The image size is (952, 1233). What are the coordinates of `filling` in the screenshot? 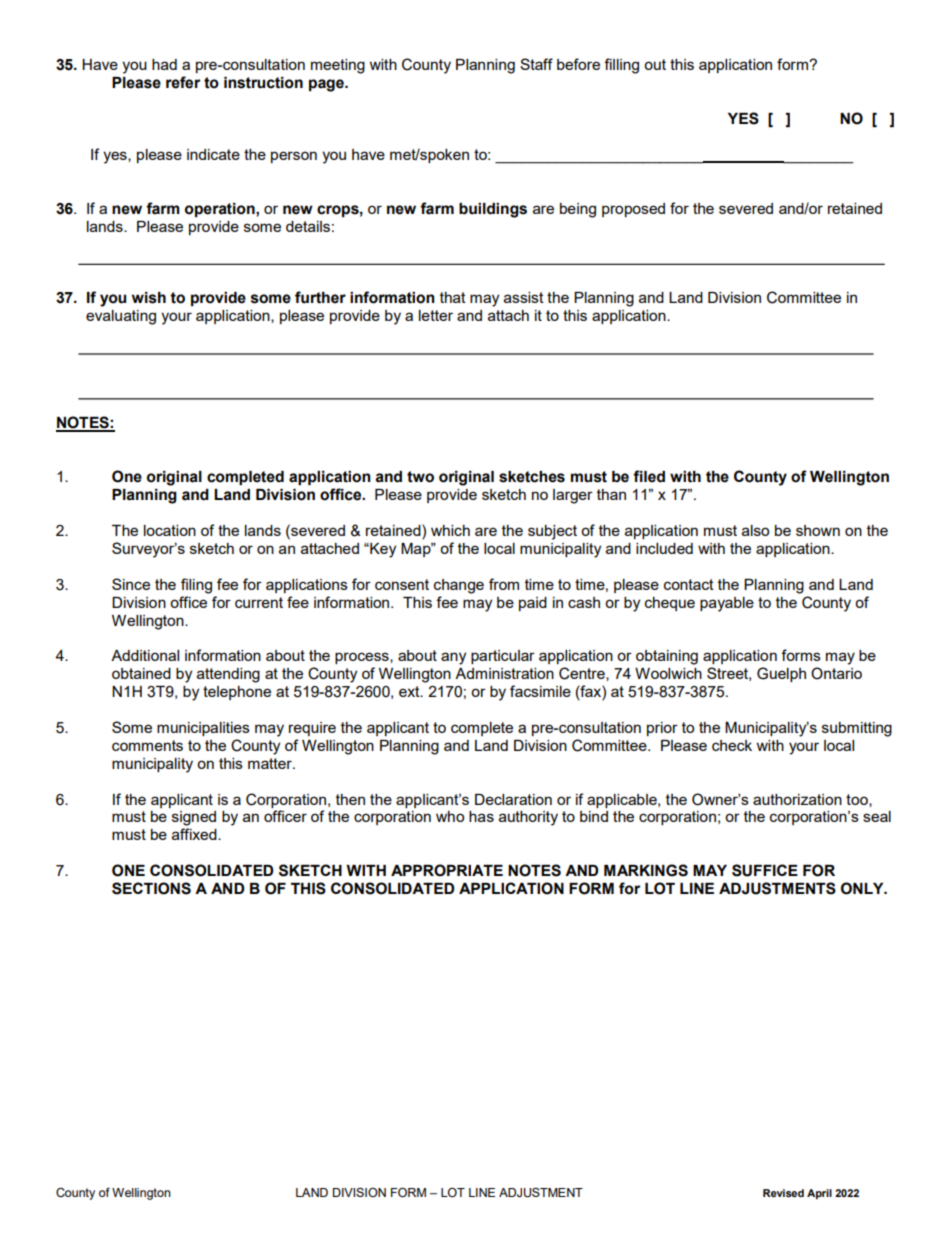 It's located at (621, 66).
